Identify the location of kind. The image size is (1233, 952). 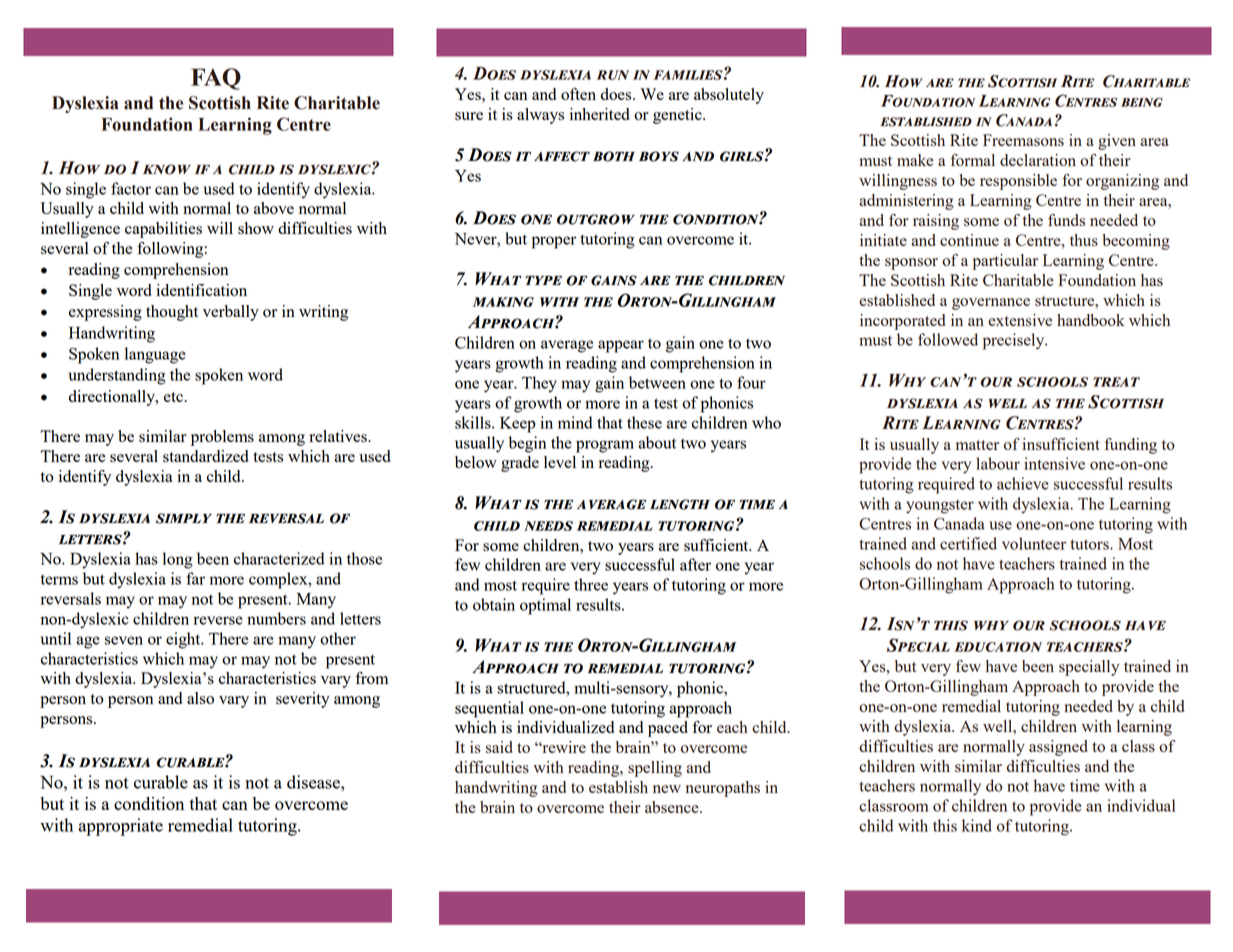
(977, 825).
